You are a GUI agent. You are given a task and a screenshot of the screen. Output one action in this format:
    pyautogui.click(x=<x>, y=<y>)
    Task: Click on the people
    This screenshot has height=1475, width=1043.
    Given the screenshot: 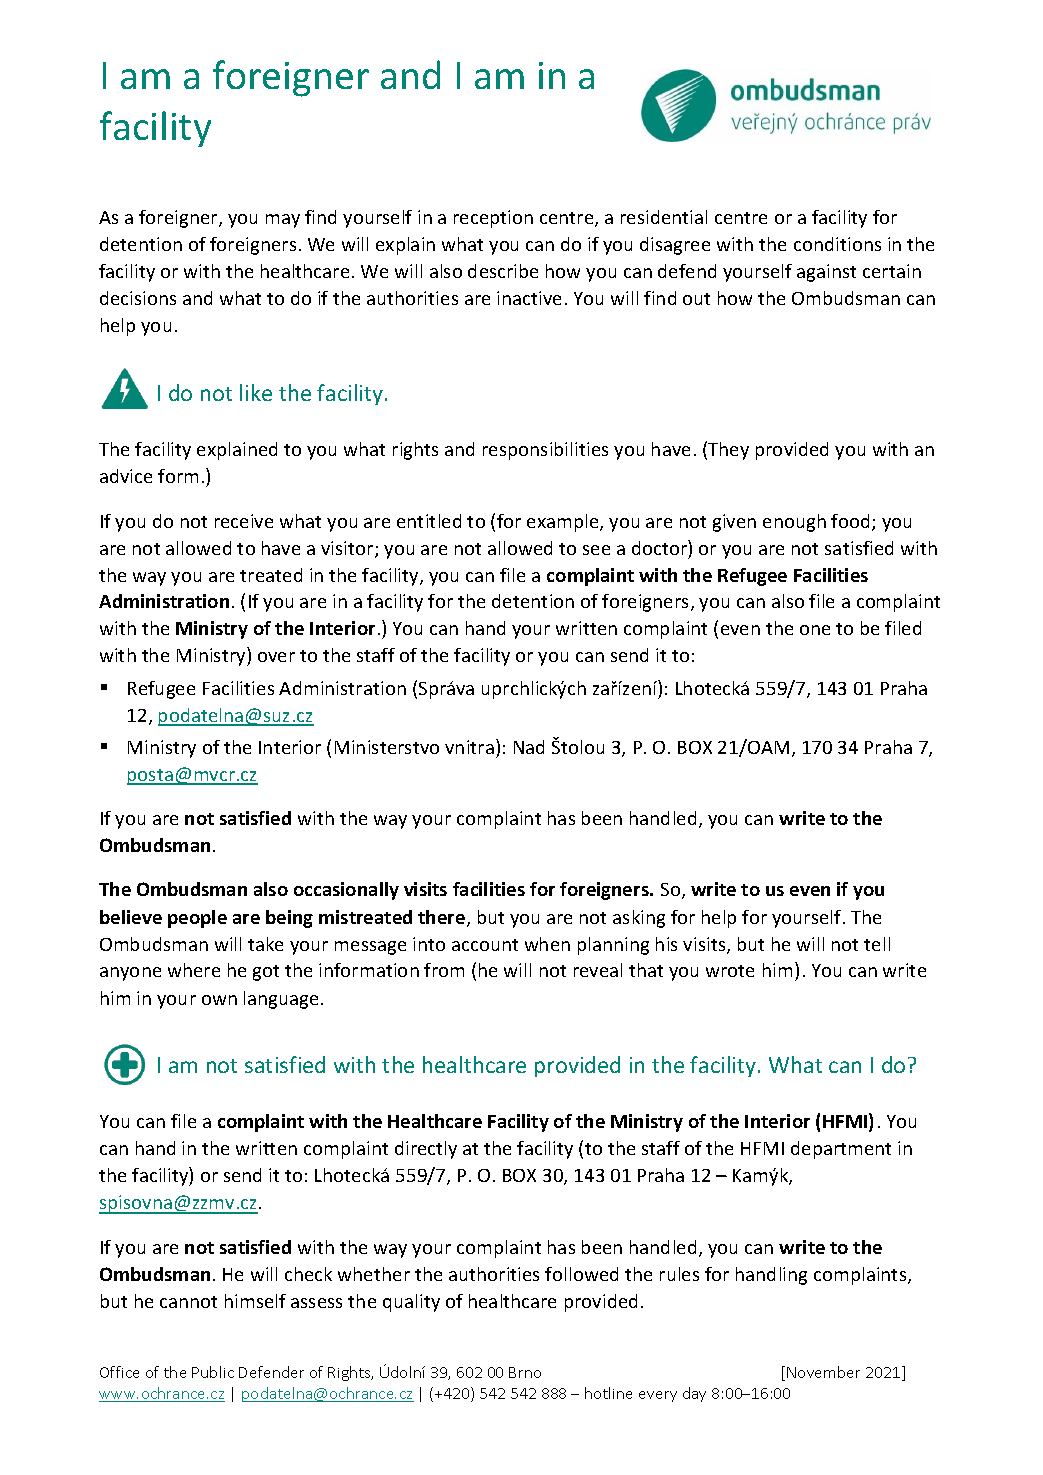 What is the action you would take?
    pyautogui.click(x=197, y=919)
